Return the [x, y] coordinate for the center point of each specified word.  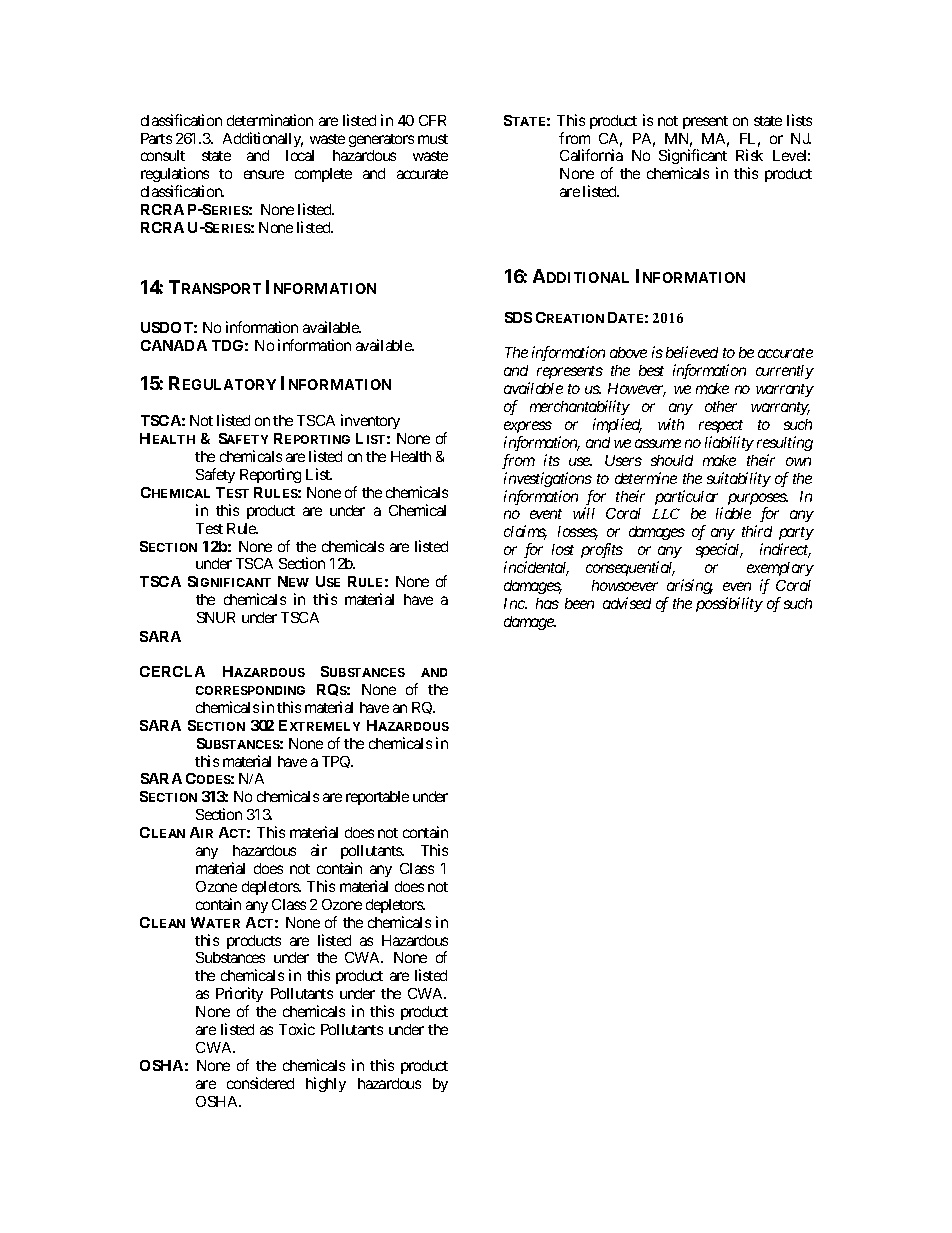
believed [692, 352]
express [528, 427]
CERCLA [172, 671]
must [433, 139]
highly [326, 1084]
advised [627, 603]
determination [270, 120]
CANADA [174, 345]
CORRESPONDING [250, 690]
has [547, 603]
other [721, 406]
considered [260, 1083]
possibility [729, 604]
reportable [377, 798]
